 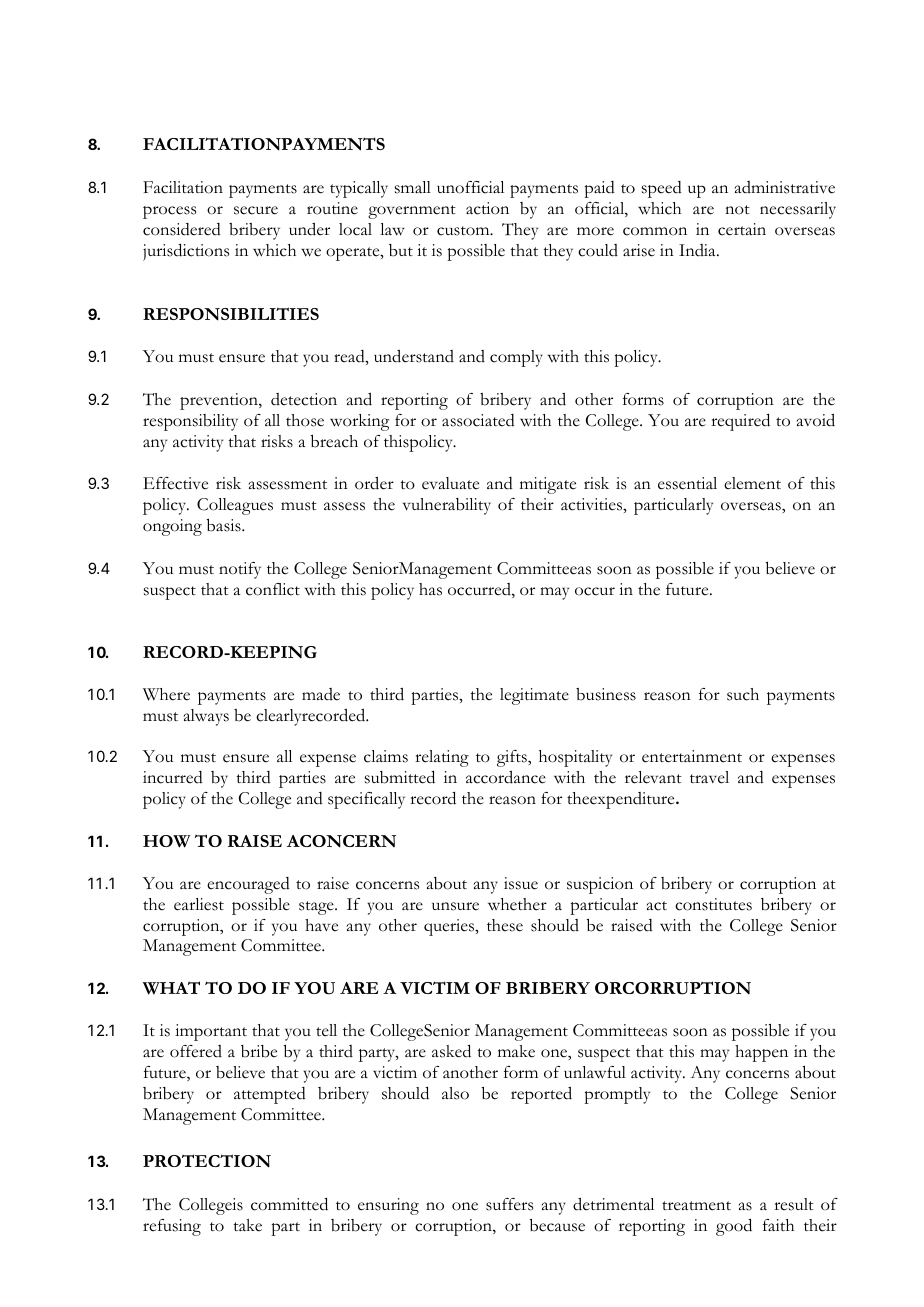 What do you see at coordinates (256, 210) in the screenshot?
I see `secure` at bounding box center [256, 210].
